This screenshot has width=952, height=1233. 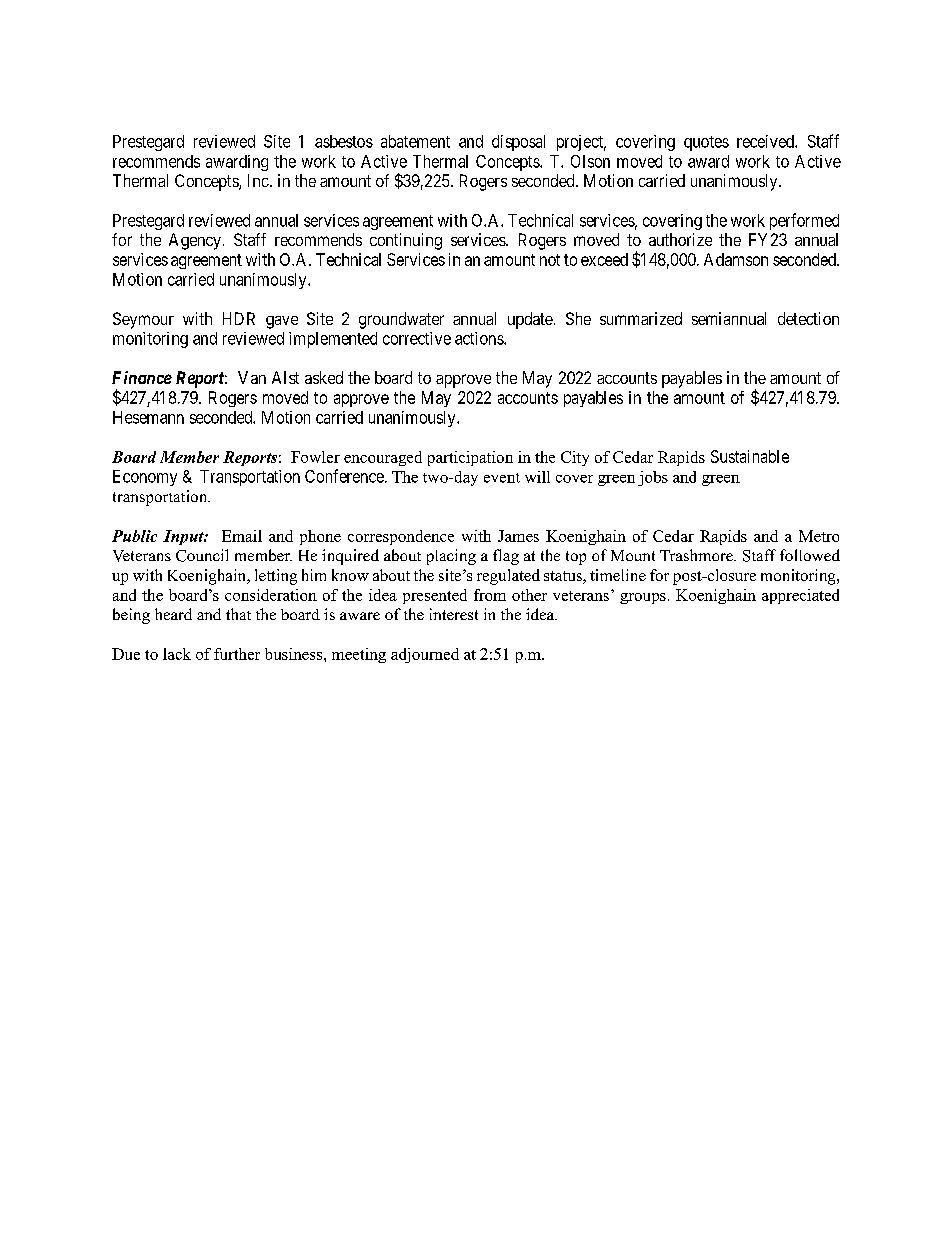 What do you see at coordinates (252, 377) in the screenshot?
I see `Van` at bounding box center [252, 377].
